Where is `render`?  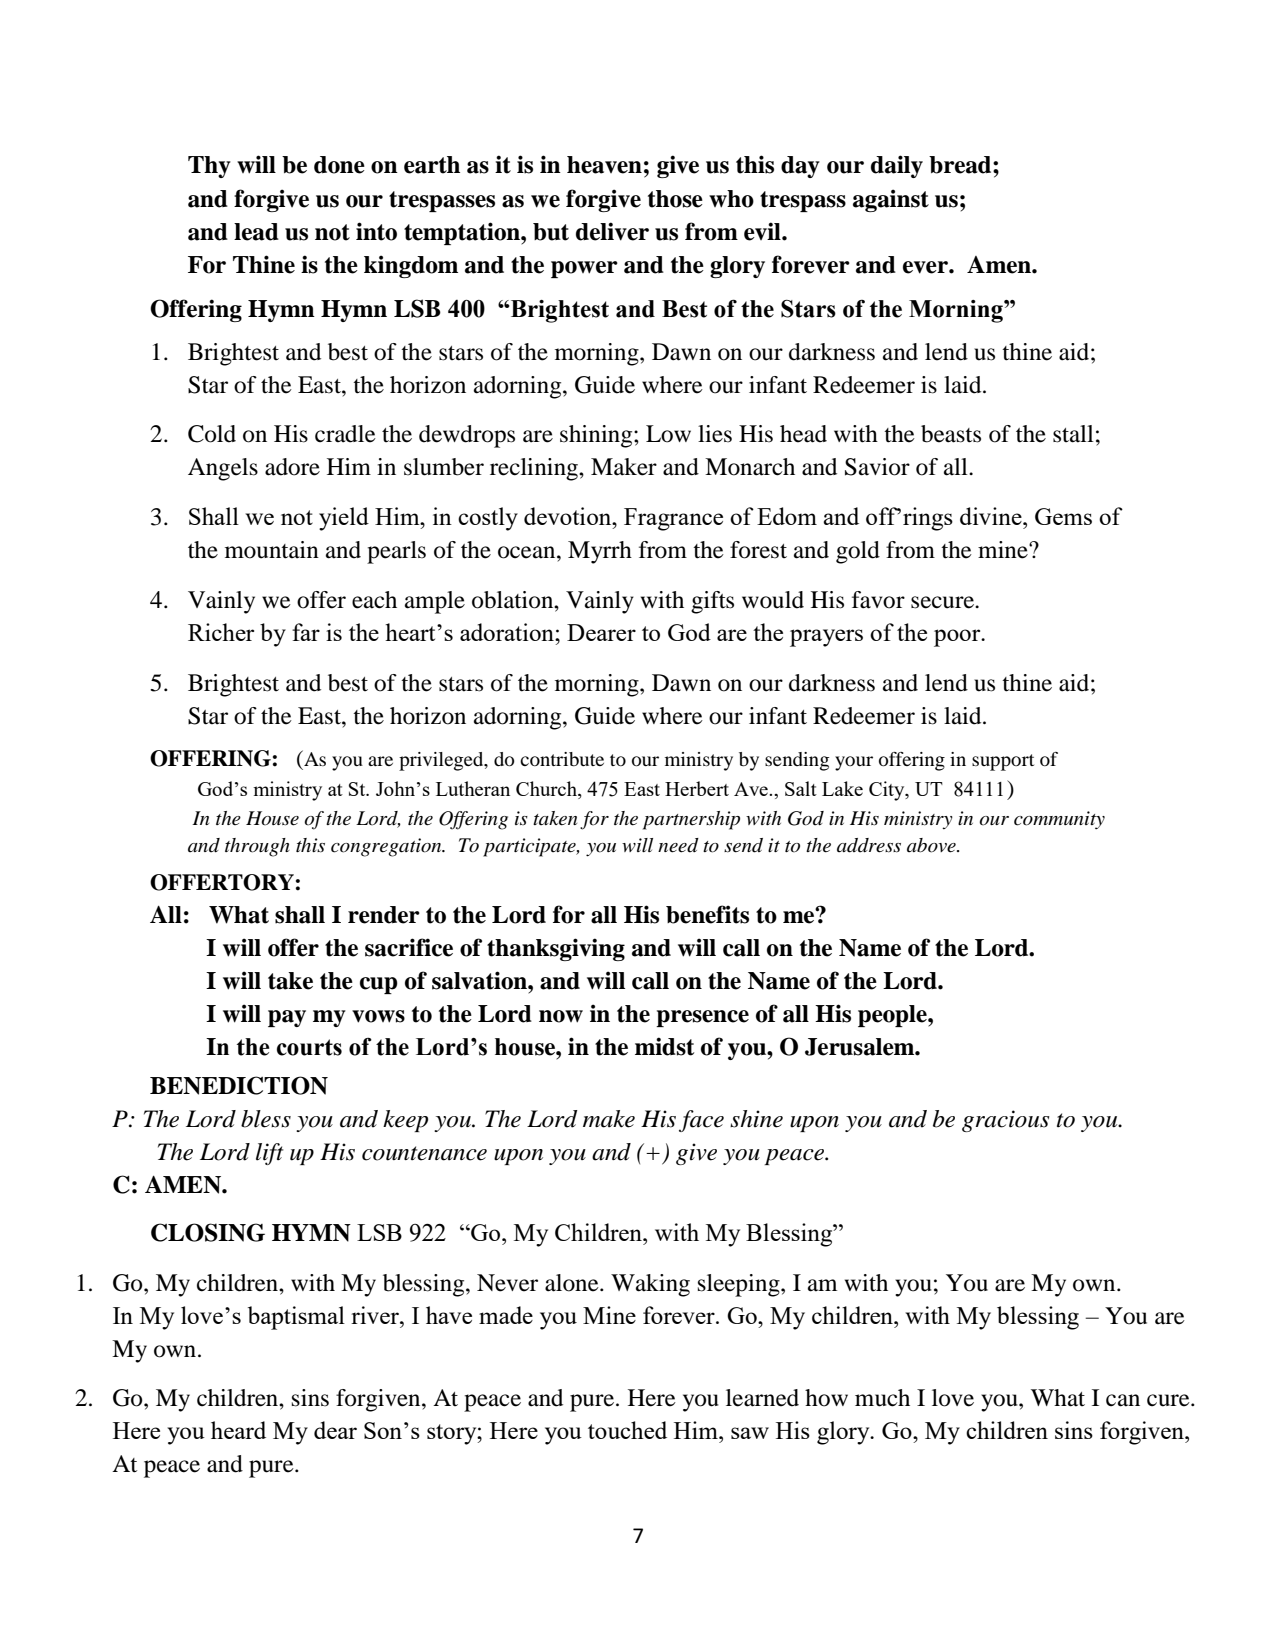
render is located at coordinates (384, 915).
